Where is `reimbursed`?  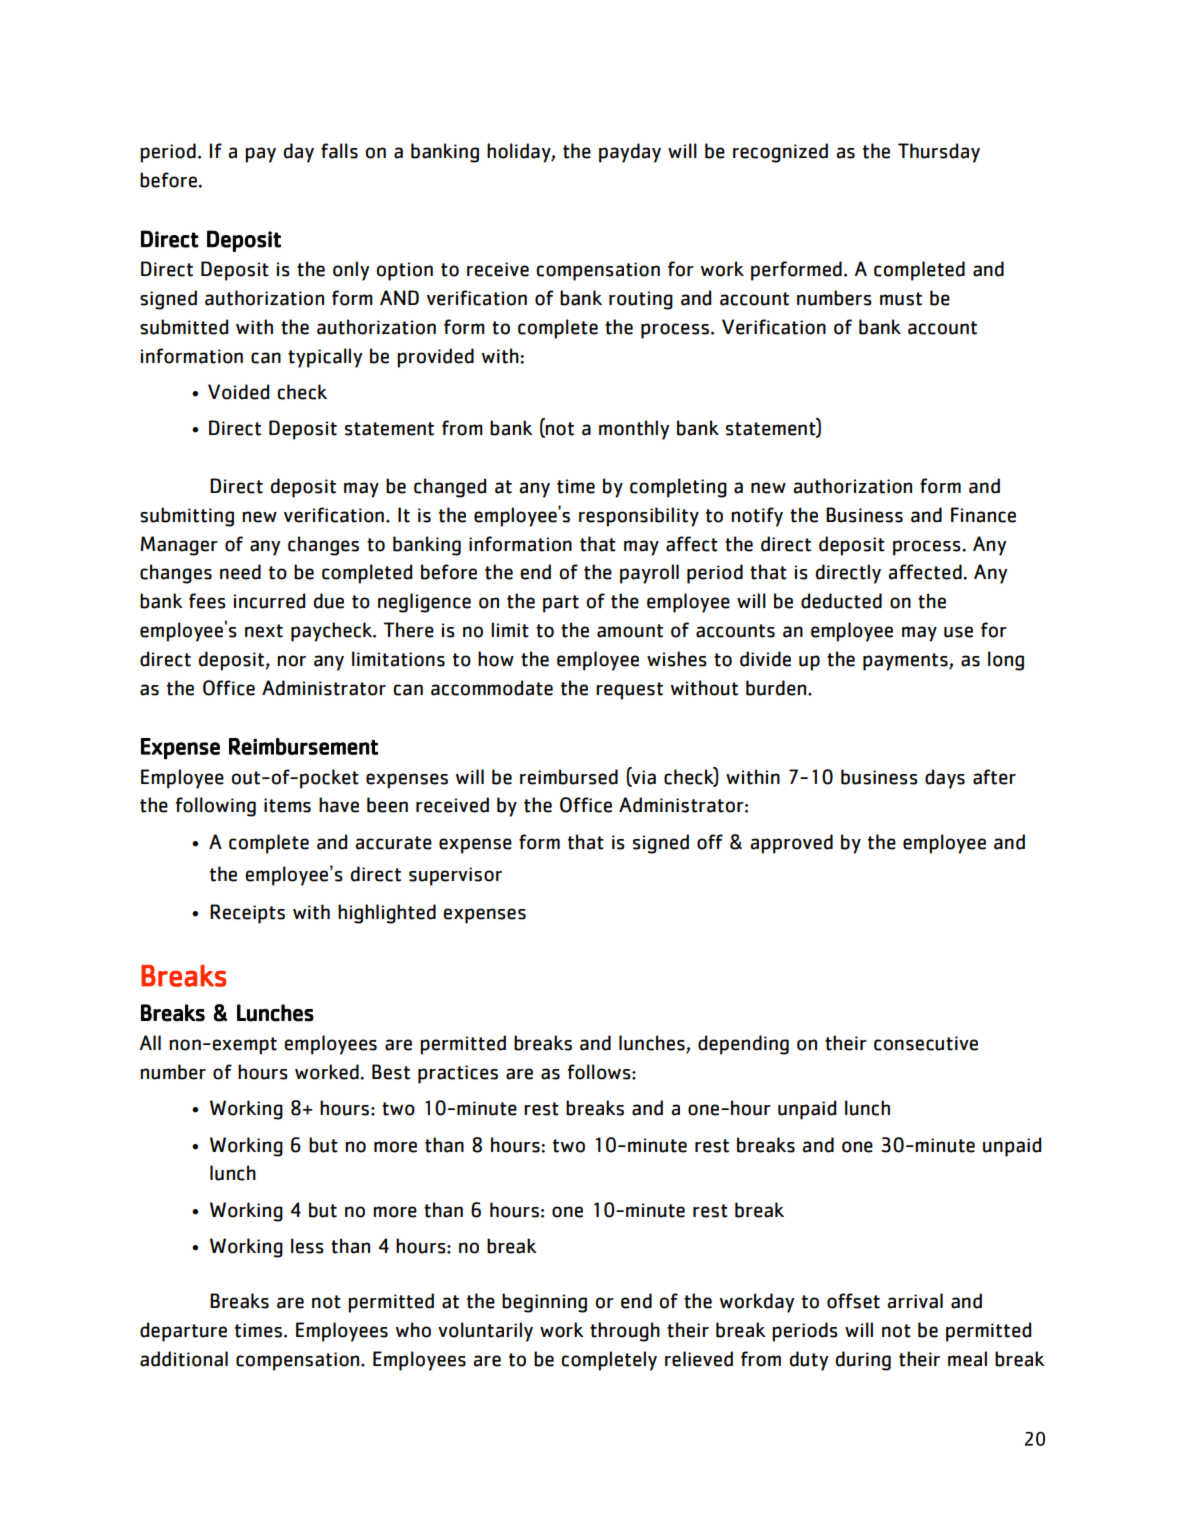 reimbursed is located at coordinates (569, 777).
